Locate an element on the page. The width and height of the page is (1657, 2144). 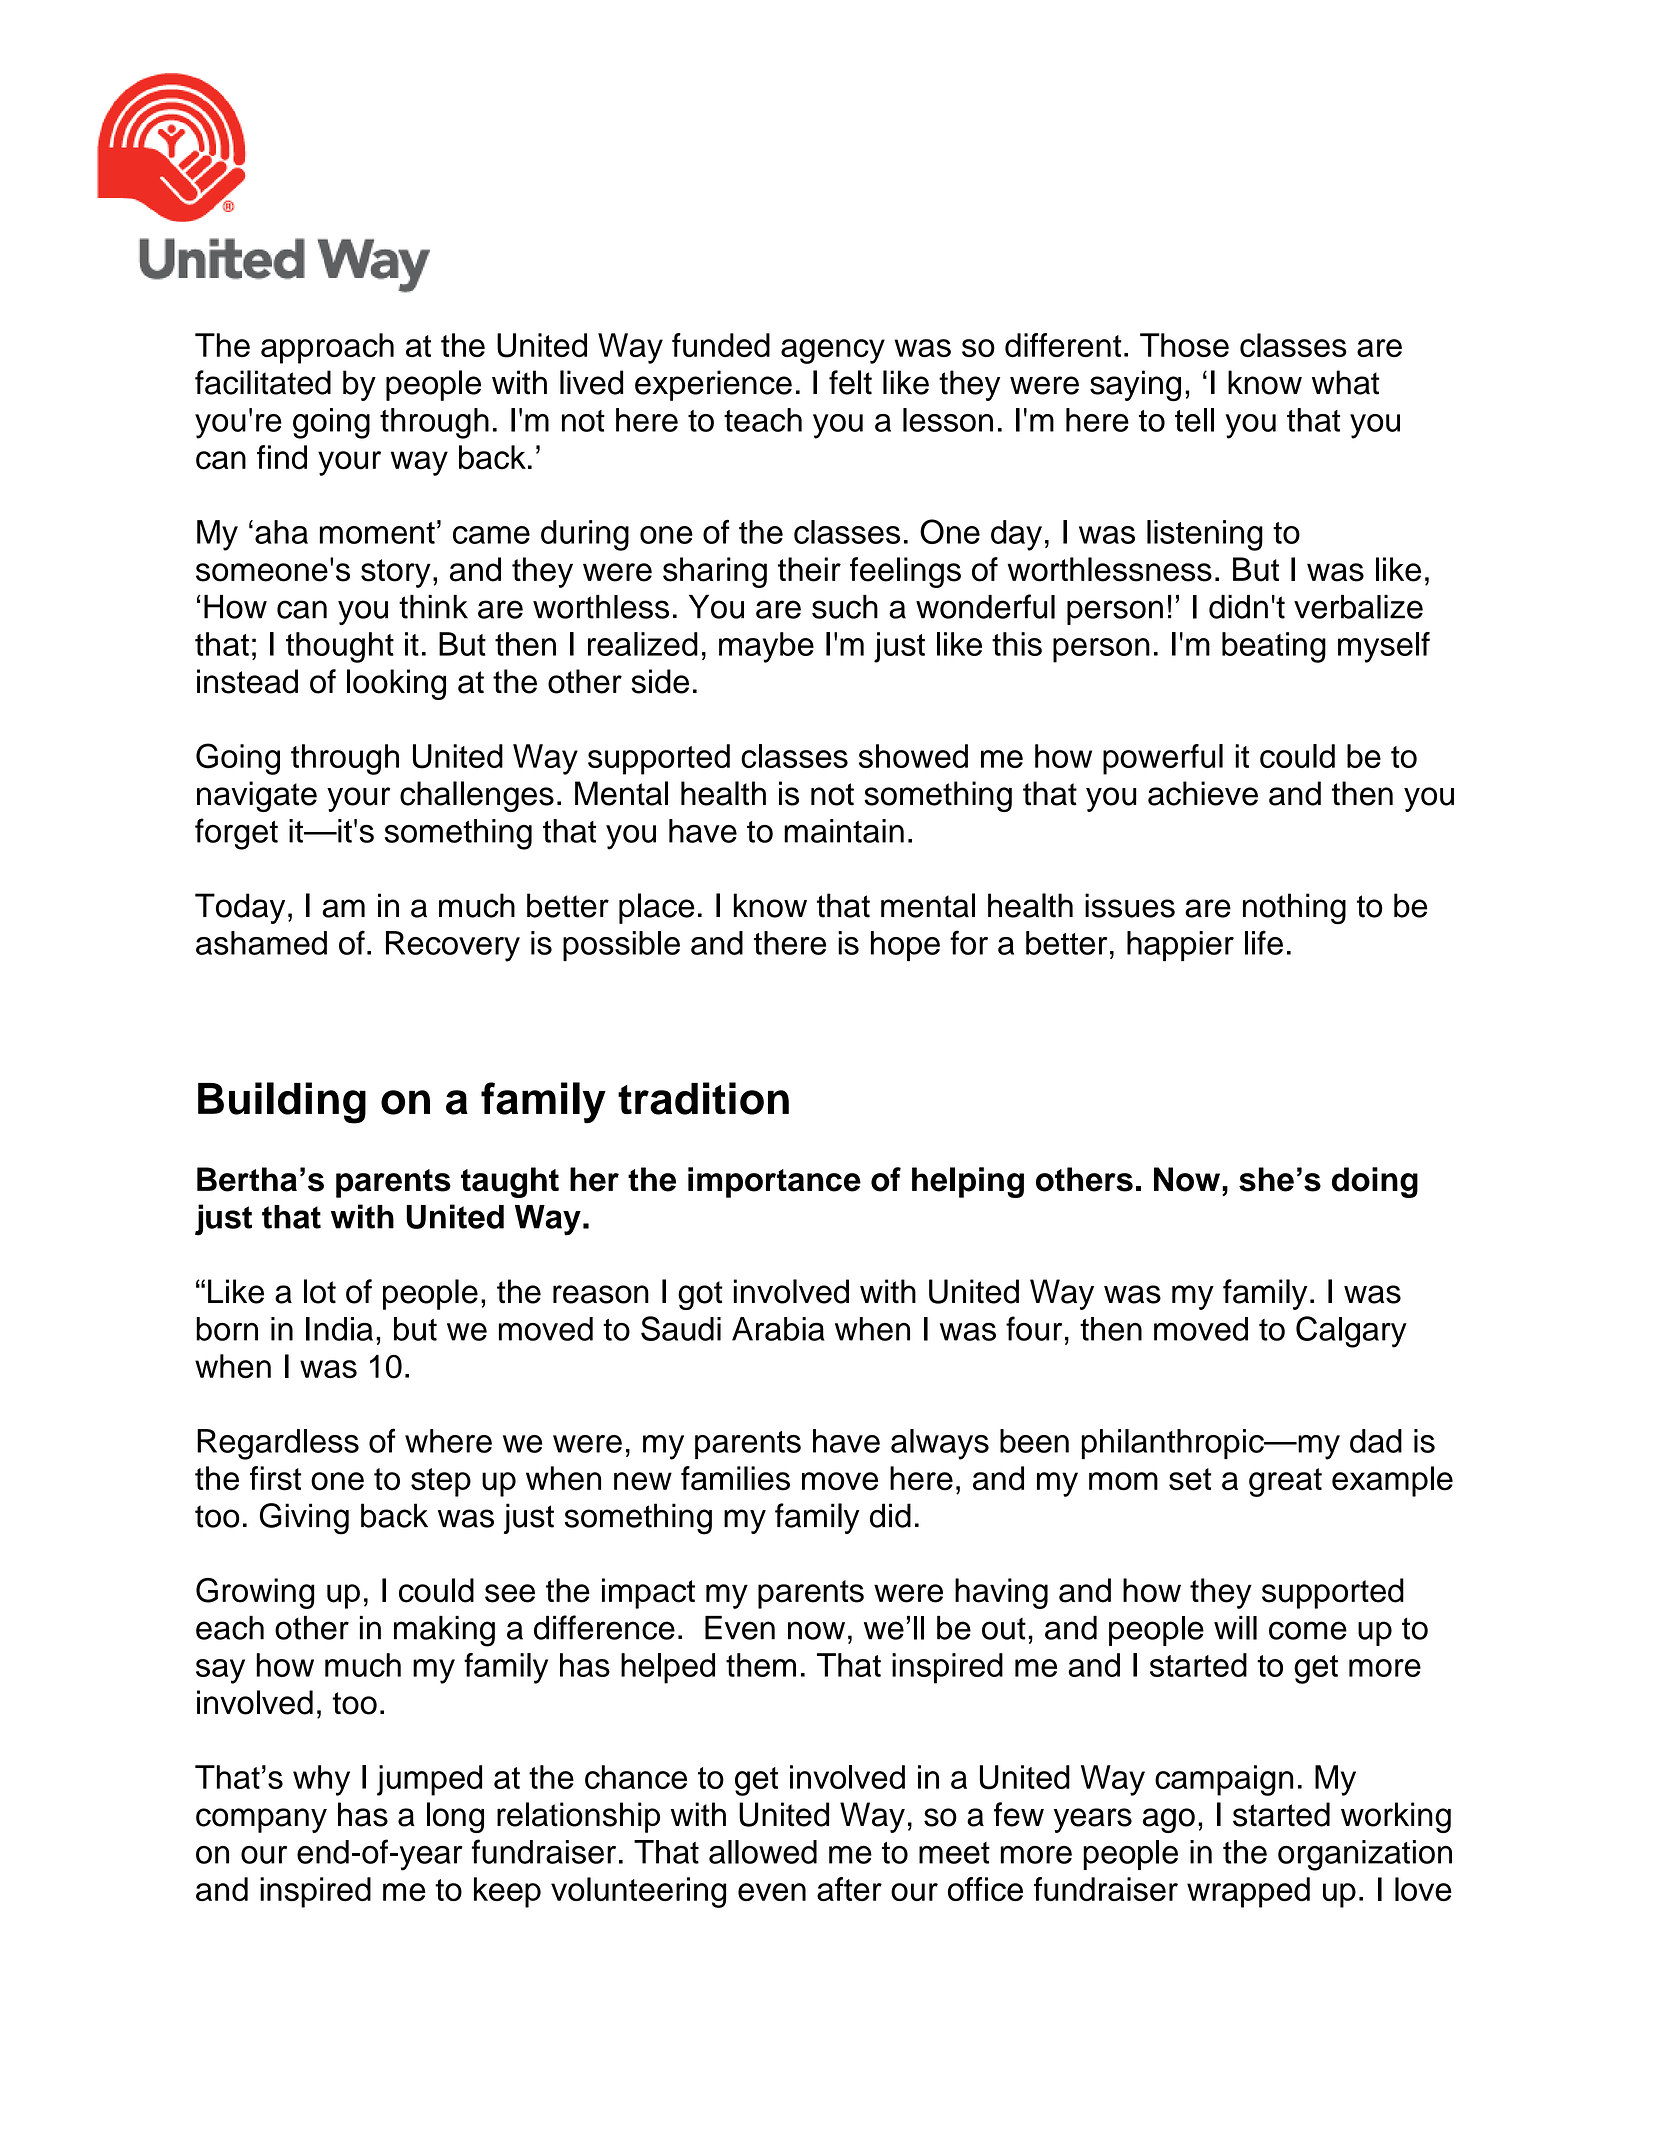
what is located at coordinates (1345, 382).
